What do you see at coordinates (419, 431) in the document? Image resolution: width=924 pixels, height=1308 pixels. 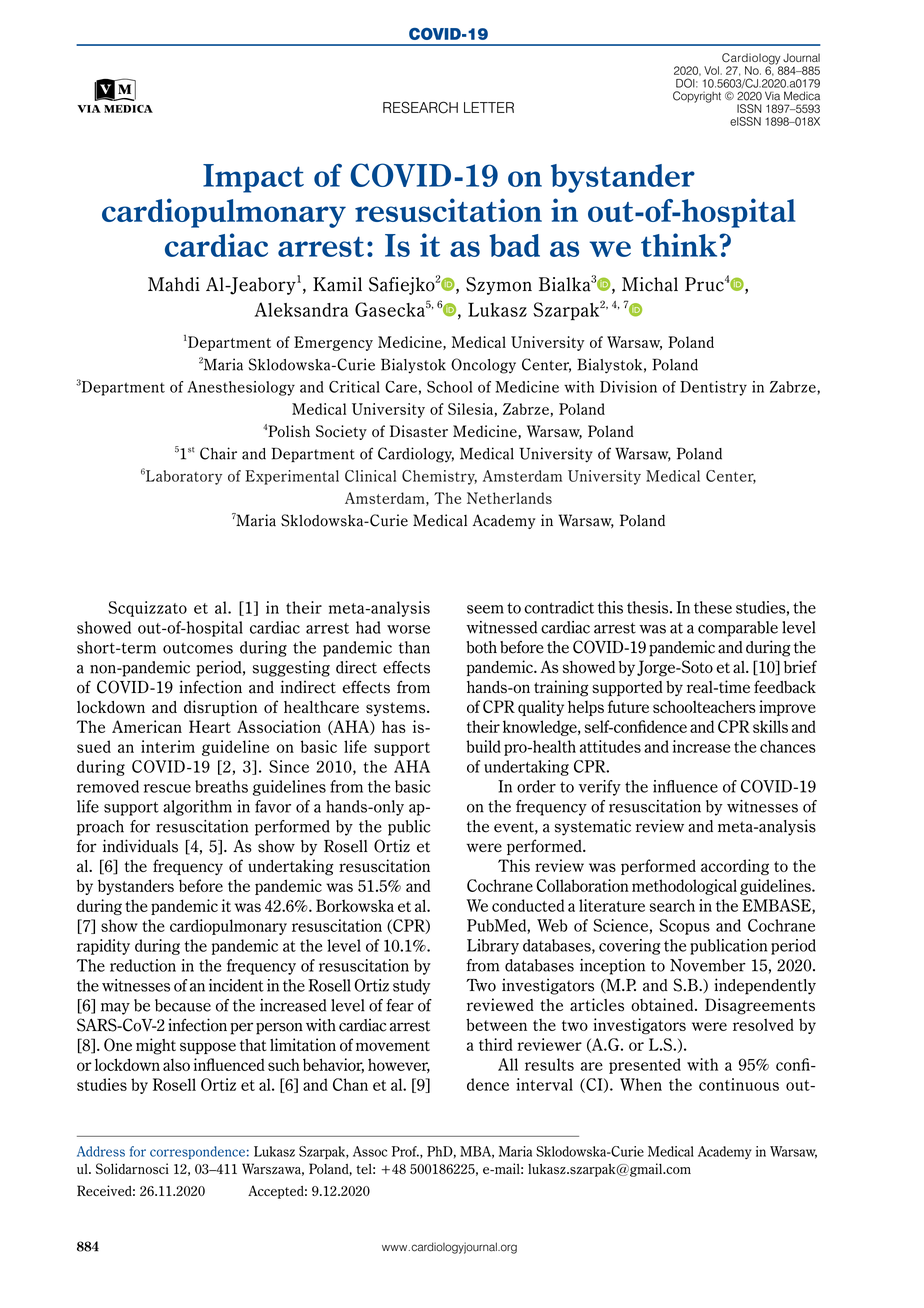 I see `Disaster` at bounding box center [419, 431].
